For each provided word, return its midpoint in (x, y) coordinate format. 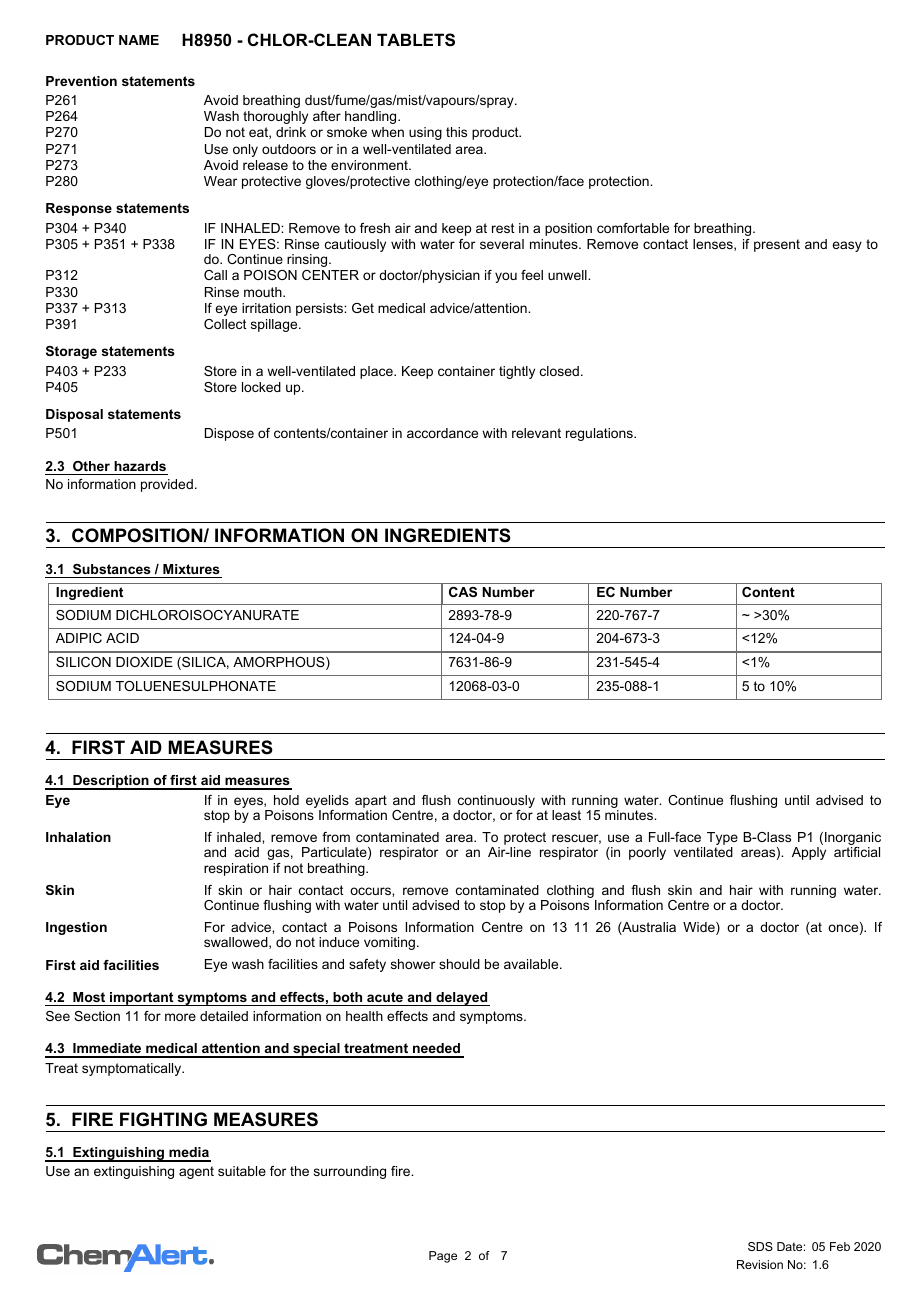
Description (111, 782)
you (506, 277)
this (456, 132)
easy (847, 246)
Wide (700, 928)
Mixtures (191, 569)
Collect (225, 324)
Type (722, 840)
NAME (139, 40)
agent (196, 1172)
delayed (462, 999)
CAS (463, 592)
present (777, 245)
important (142, 999)
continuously (496, 803)
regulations (600, 434)
